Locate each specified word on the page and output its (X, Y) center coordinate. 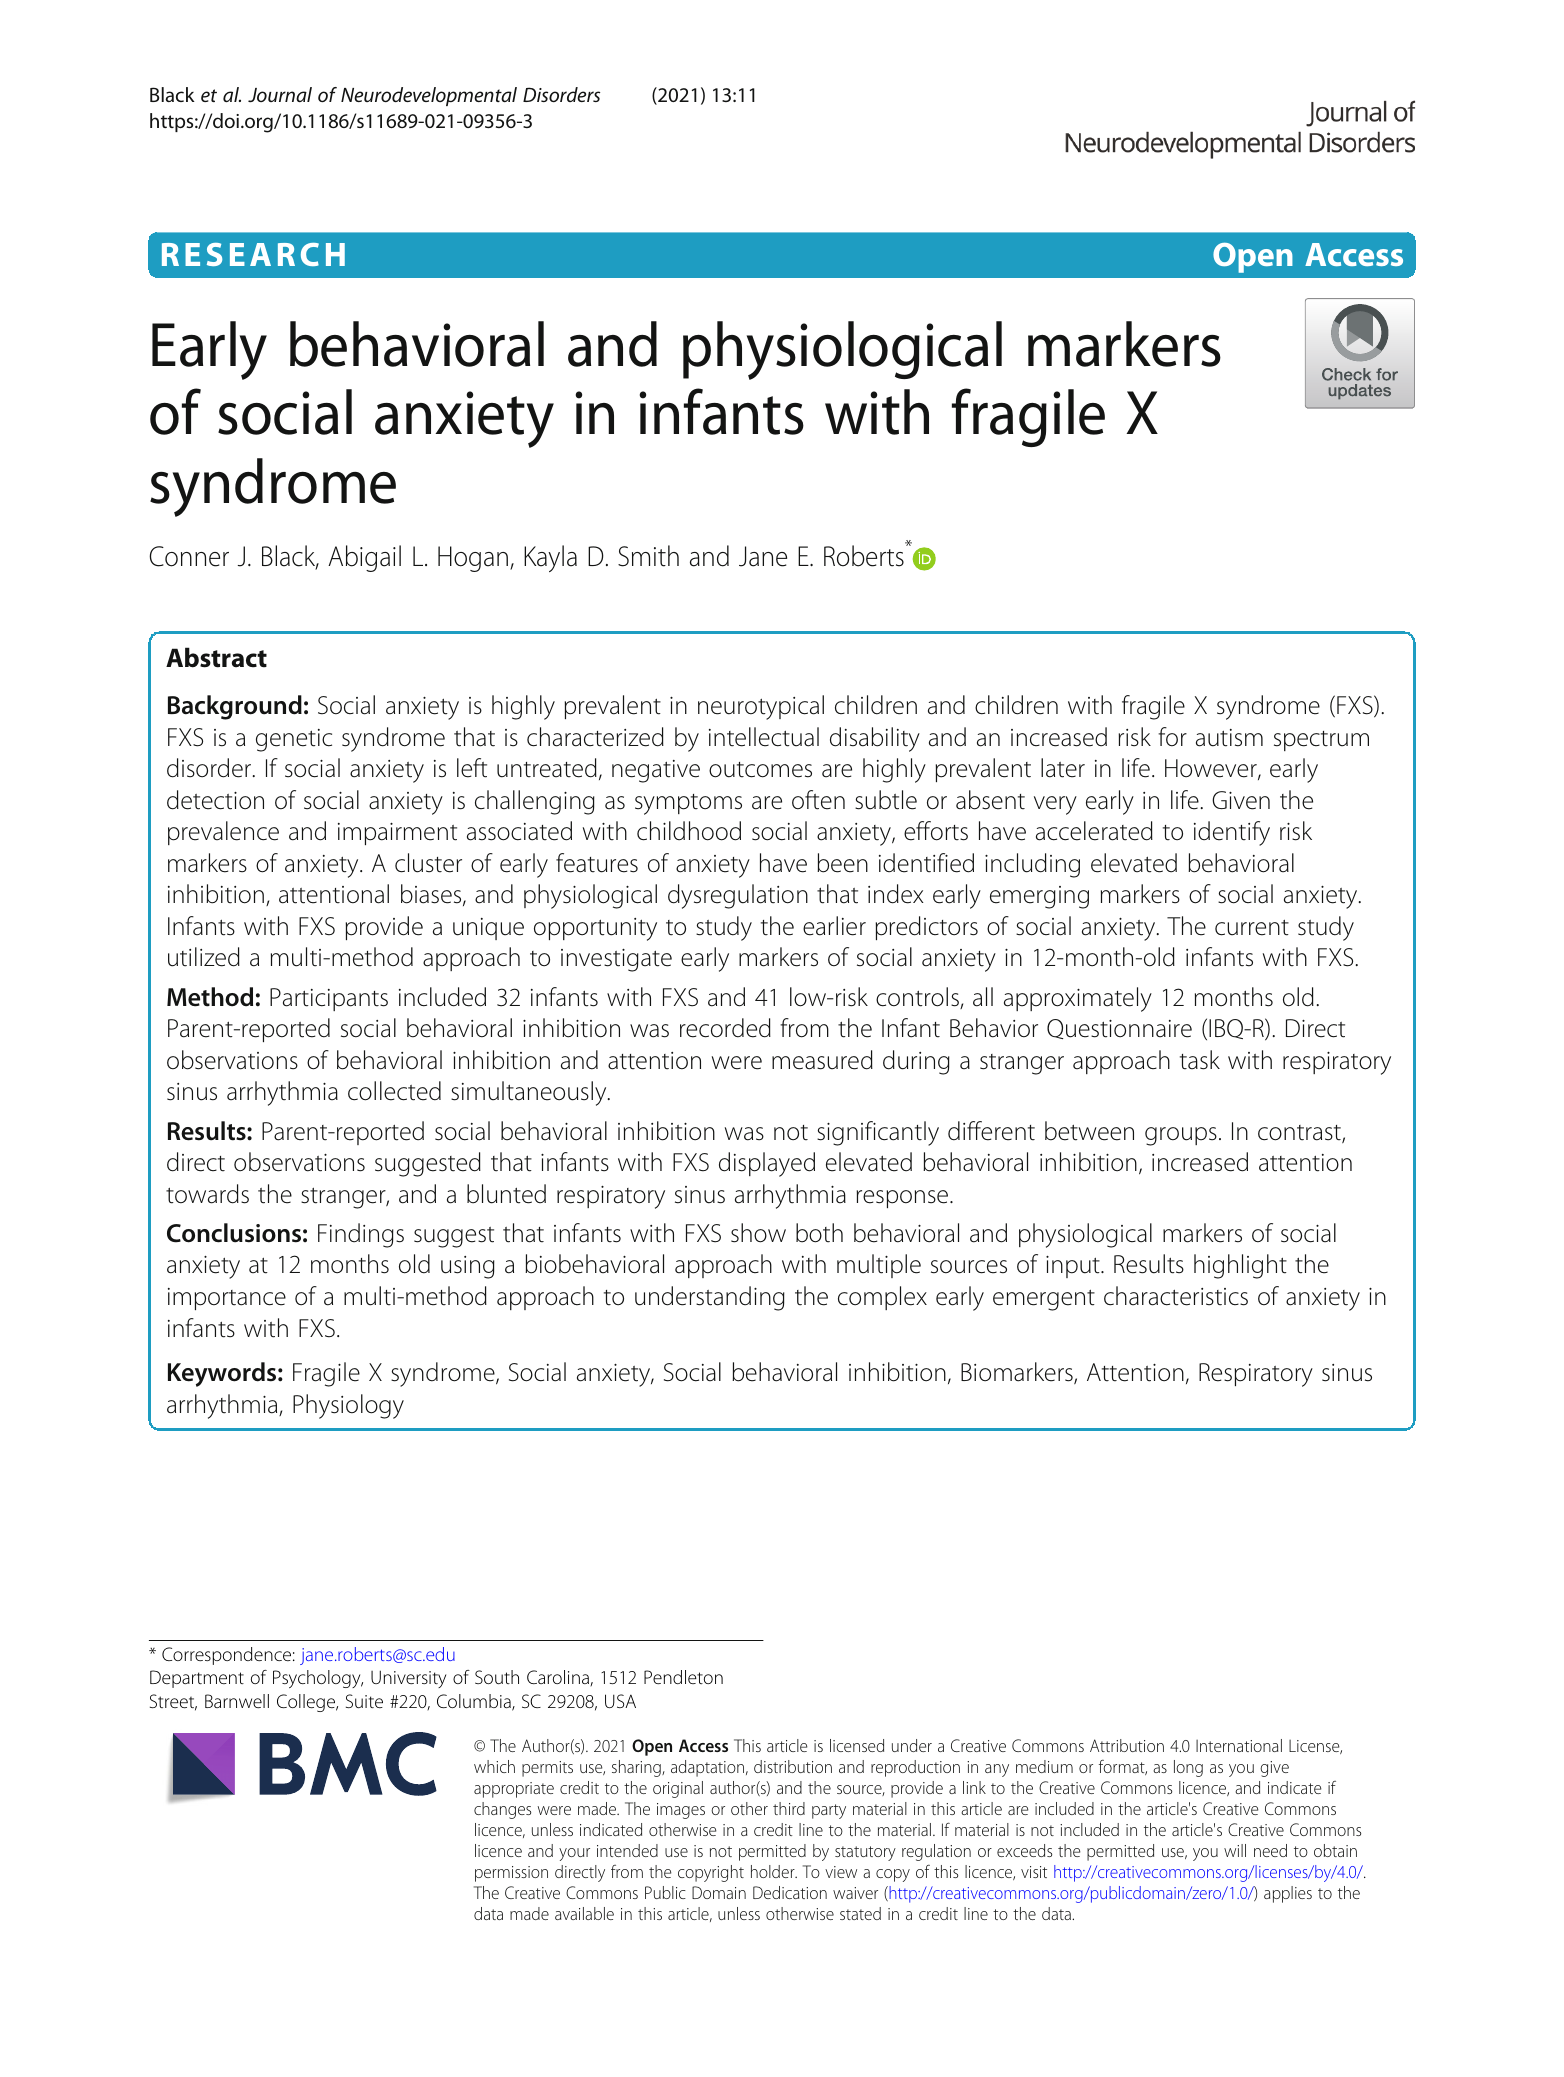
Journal (280, 94)
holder (774, 1871)
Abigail (364, 558)
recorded (725, 1028)
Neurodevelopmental (429, 96)
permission (511, 1874)
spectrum (1321, 741)
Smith (648, 556)
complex (882, 1298)
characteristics (1176, 1296)
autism (1229, 738)
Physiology (348, 1406)
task (1200, 1060)
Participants (329, 999)
